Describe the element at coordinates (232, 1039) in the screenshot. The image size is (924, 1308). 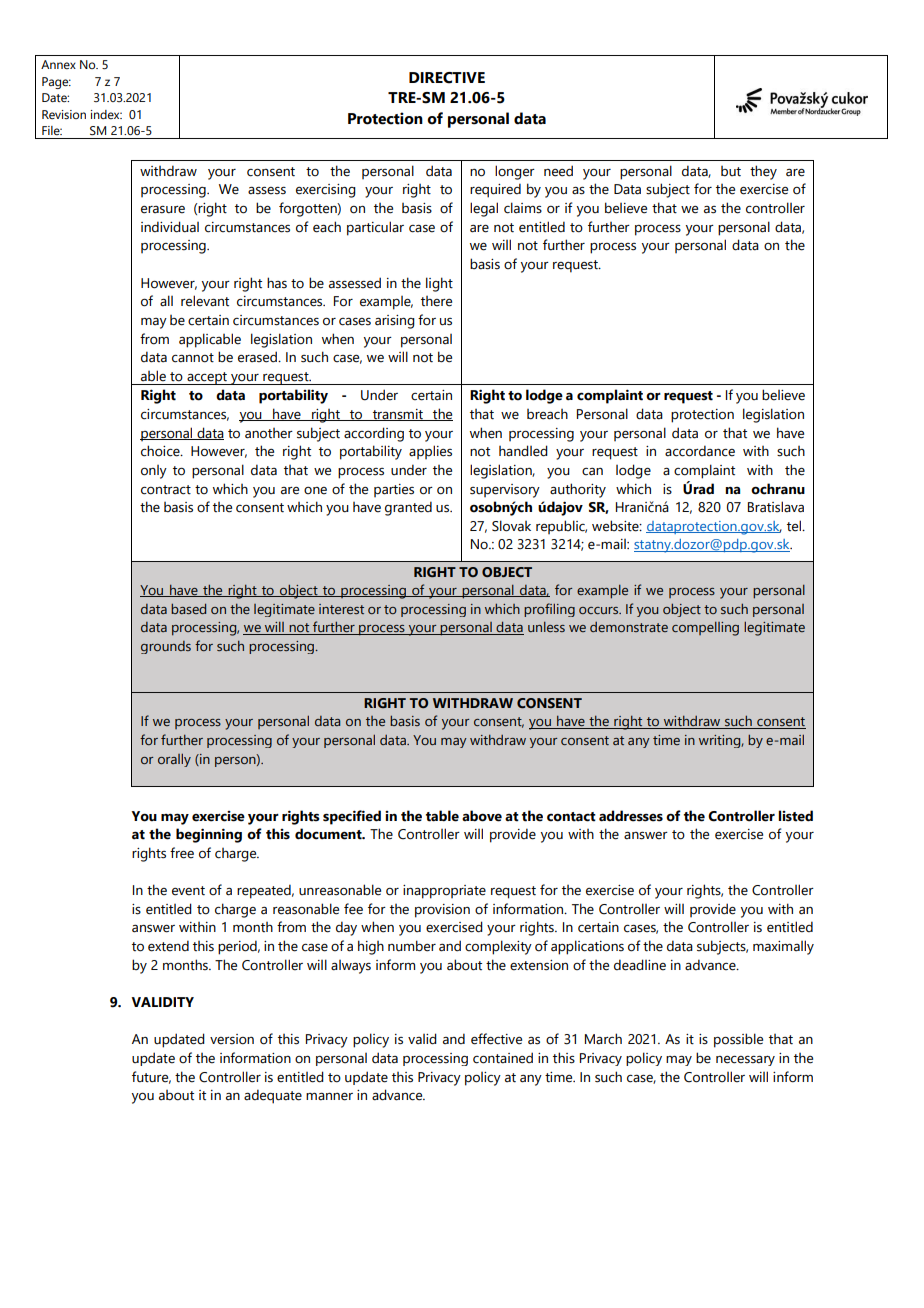
I see `version` at that location.
